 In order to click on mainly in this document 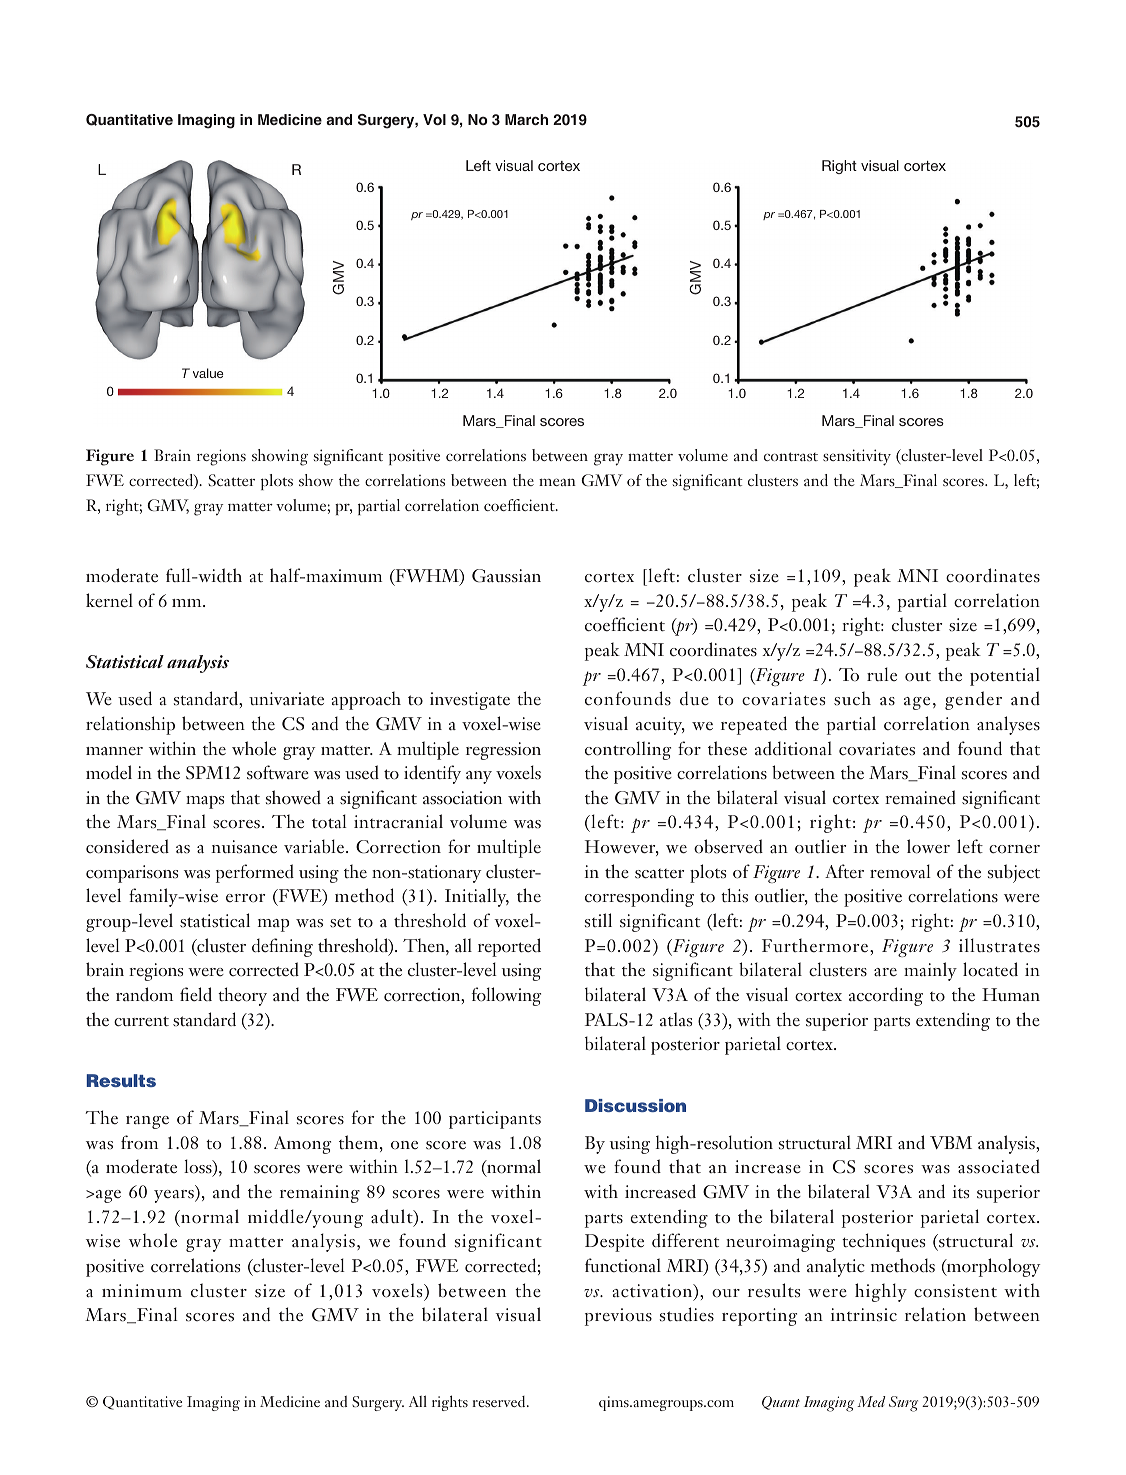, I will do `click(930, 971)`.
